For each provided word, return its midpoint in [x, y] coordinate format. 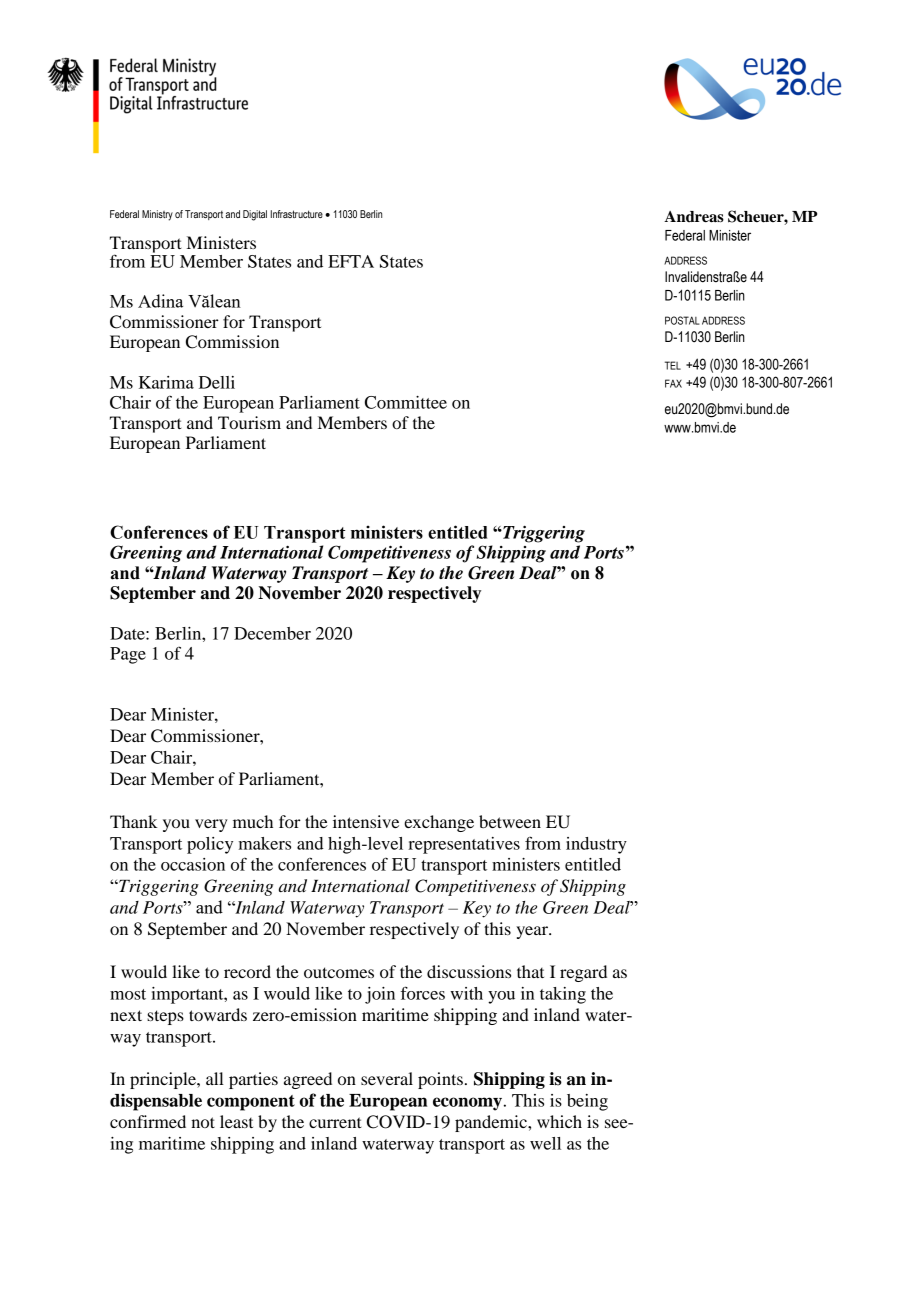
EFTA [351, 261]
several [387, 1078]
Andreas [694, 217]
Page [128, 655]
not [203, 1122]
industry [596, 845]
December [272, 633]
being [587, 1102]
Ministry [157, 215]
